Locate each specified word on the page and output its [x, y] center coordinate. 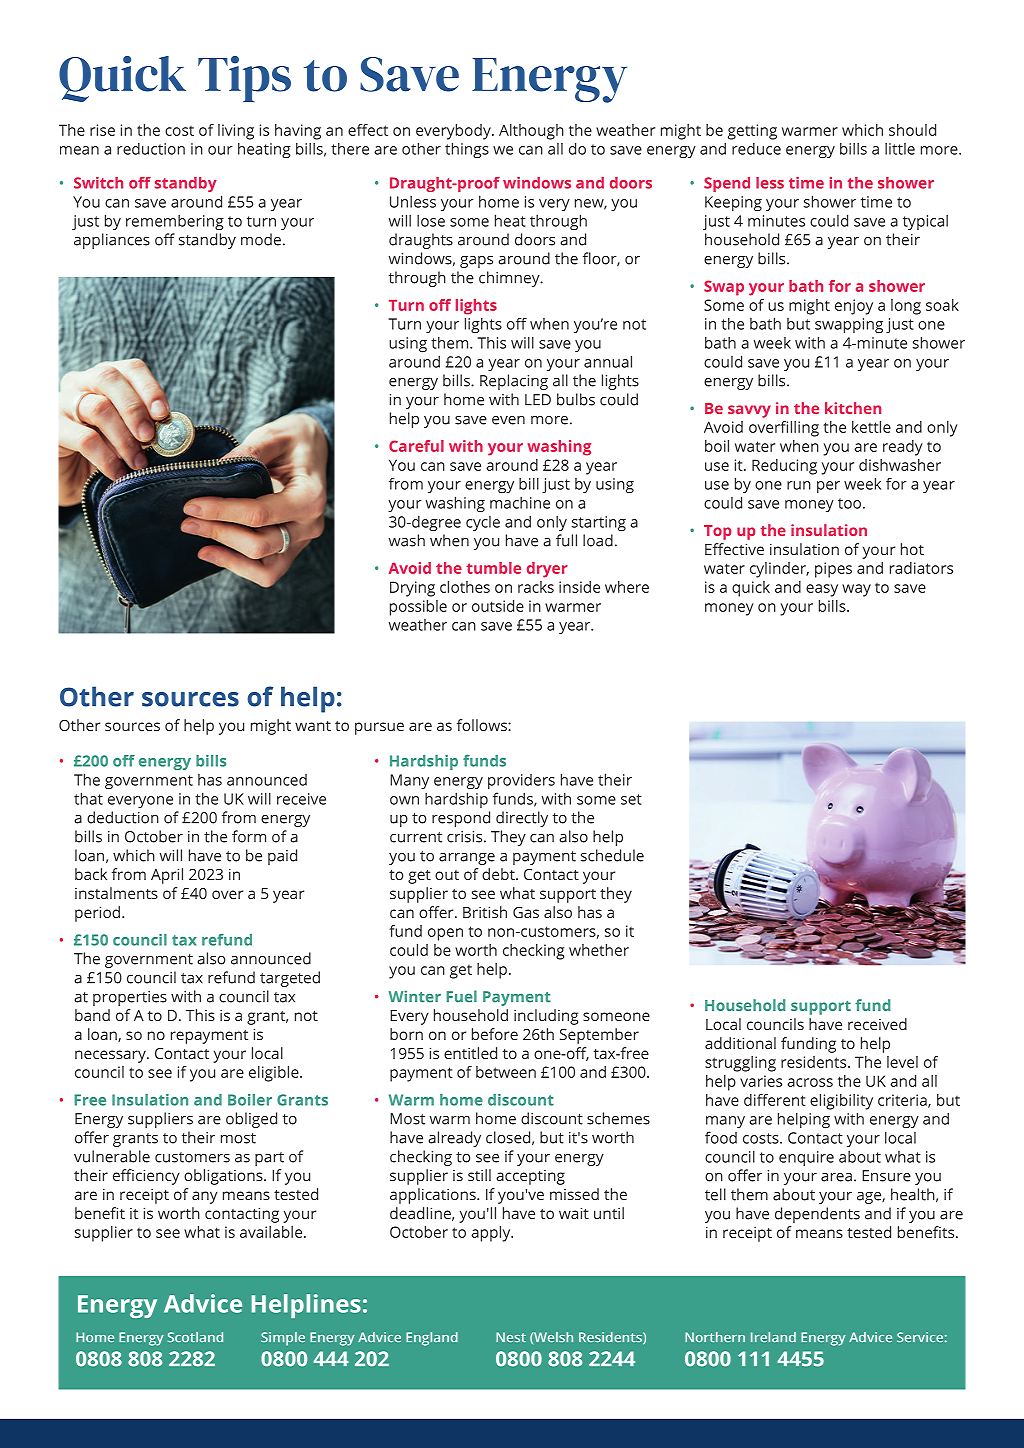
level [902, 1062]
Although [531, 132]
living [236, 132]
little [900, 149]
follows [483, 725]
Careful [416, 446]
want [313, 726]
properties [130, 998]
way [856, 590]
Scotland [195, 1337]
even [508, 420]
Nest [511, 1337]
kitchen [853, 408]
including [546, 1017]
